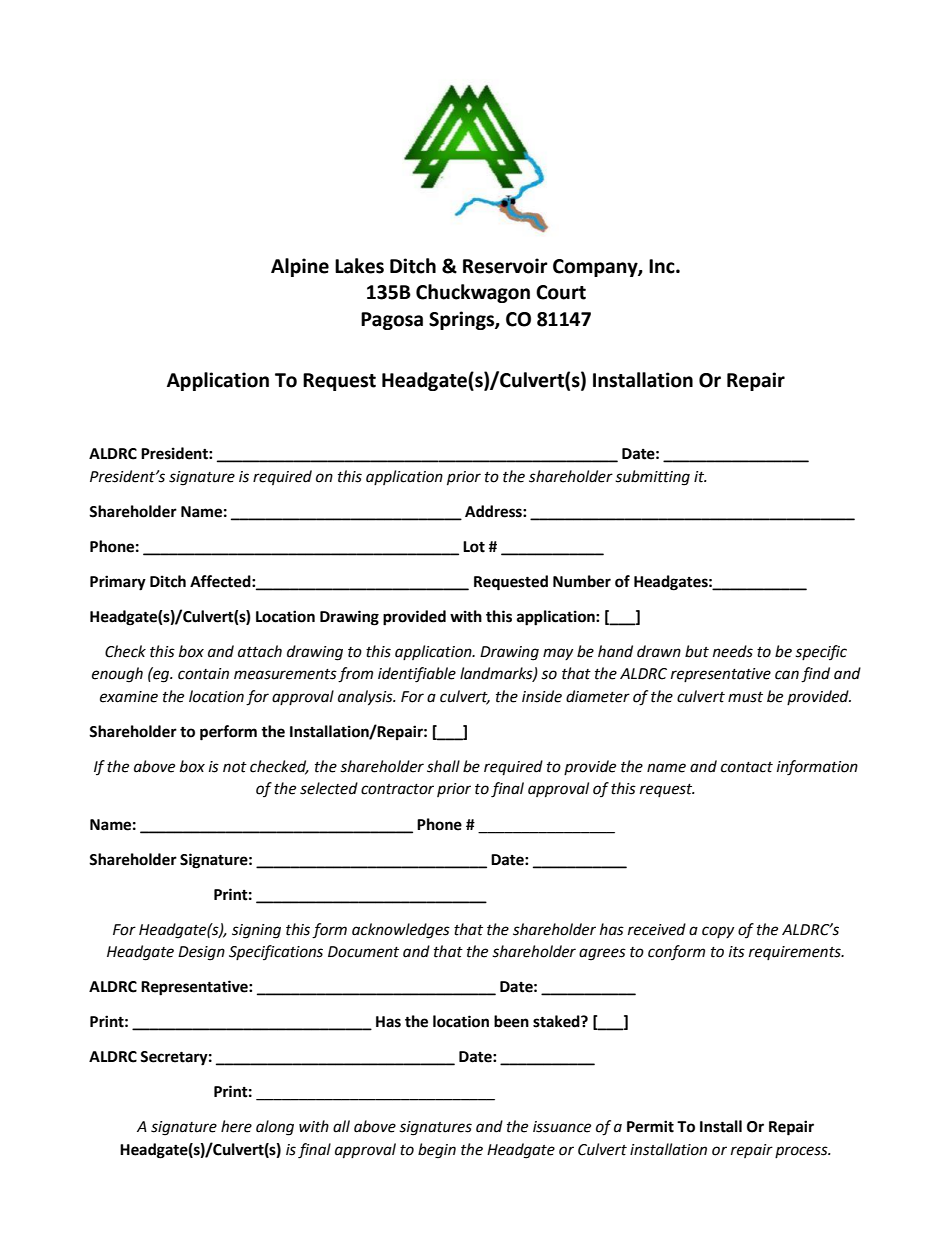 This screenshot has height=1233, width=952. What do you see at coordinates (718, 932) in the screenshot?
I see `copy` at bounding box center [718, 932].
